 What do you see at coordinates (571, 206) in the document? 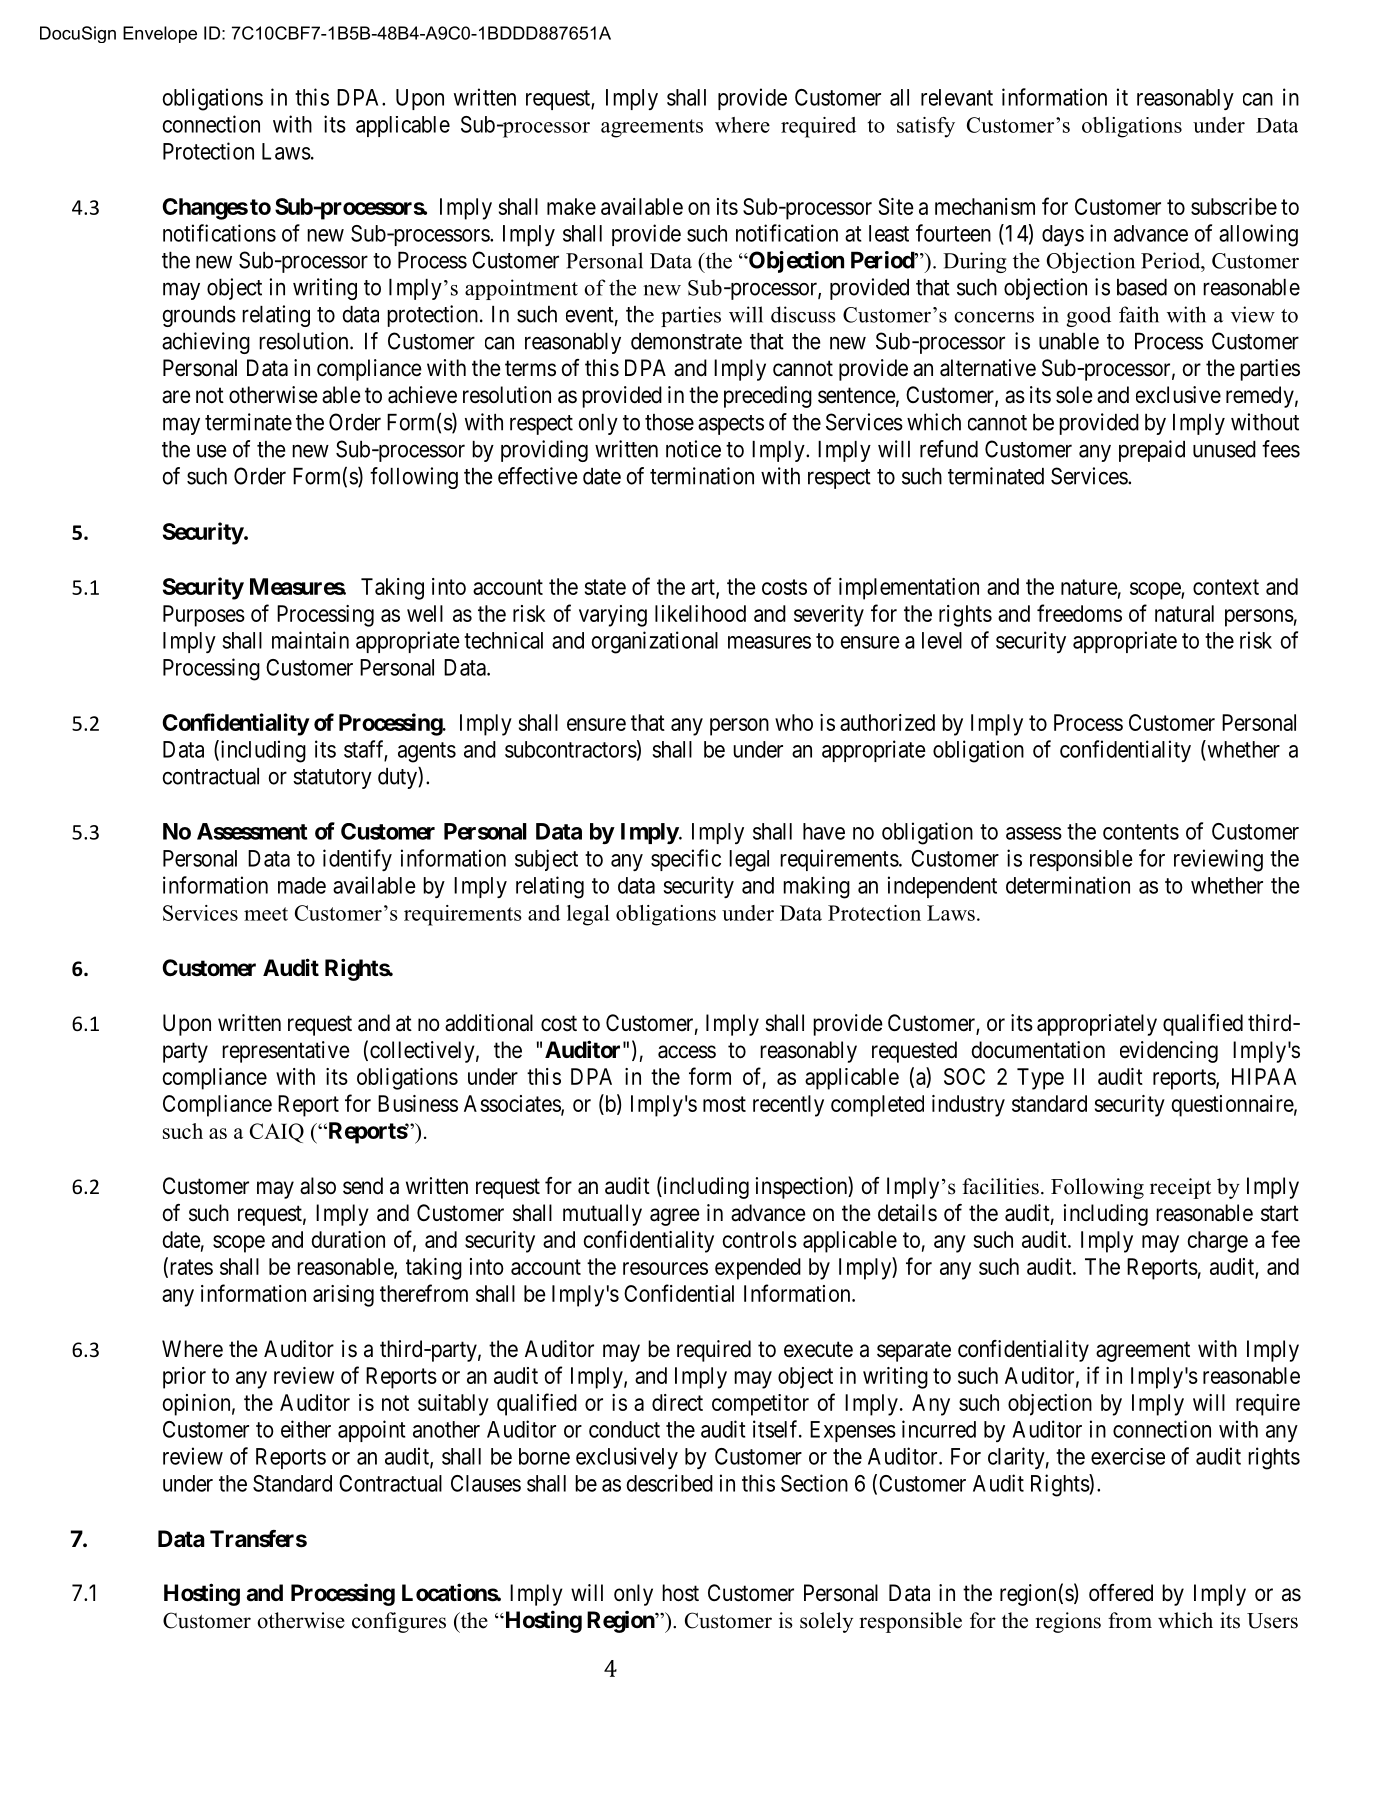
I see `make` at bounding box center [571, 206].
